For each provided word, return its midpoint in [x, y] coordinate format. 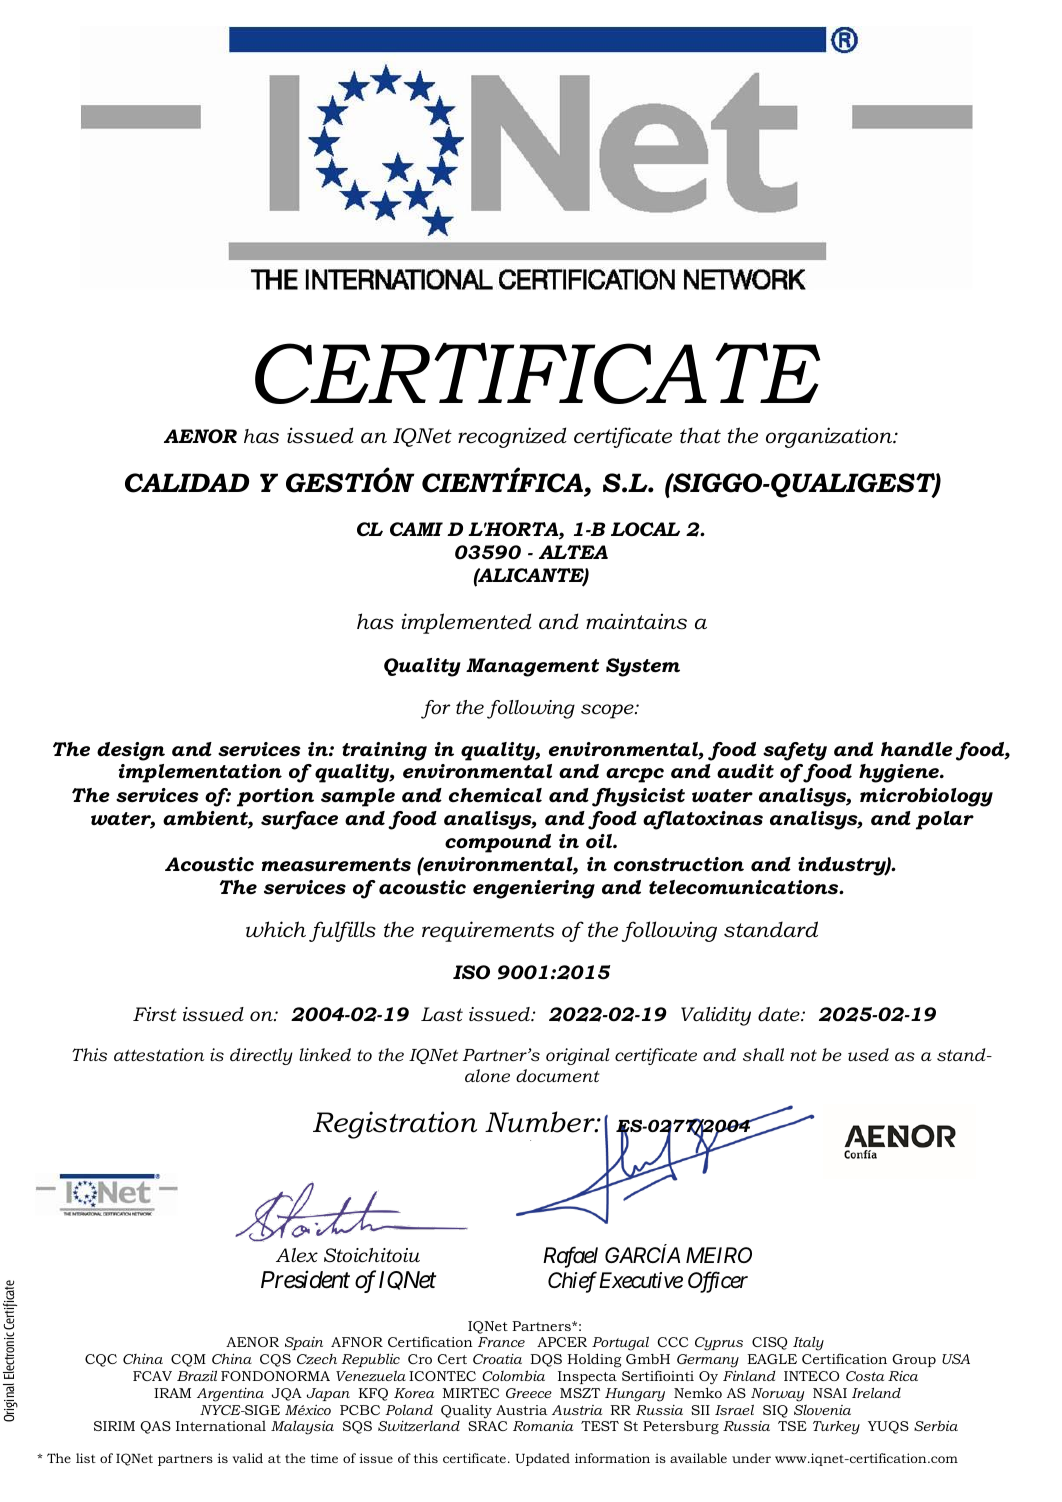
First [155, 1014]
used [868, 1055]
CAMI [416, 529]
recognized [512, 437]
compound [498, 843]
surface [299, 820]
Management [532, 667]
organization [830, 437]
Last [442, 1014]
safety [795, 751]
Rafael [570, 1257]
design [131, 751]
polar [945, 820]
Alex [297, 1255]
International [221, 1426]
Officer [718, 1282]
